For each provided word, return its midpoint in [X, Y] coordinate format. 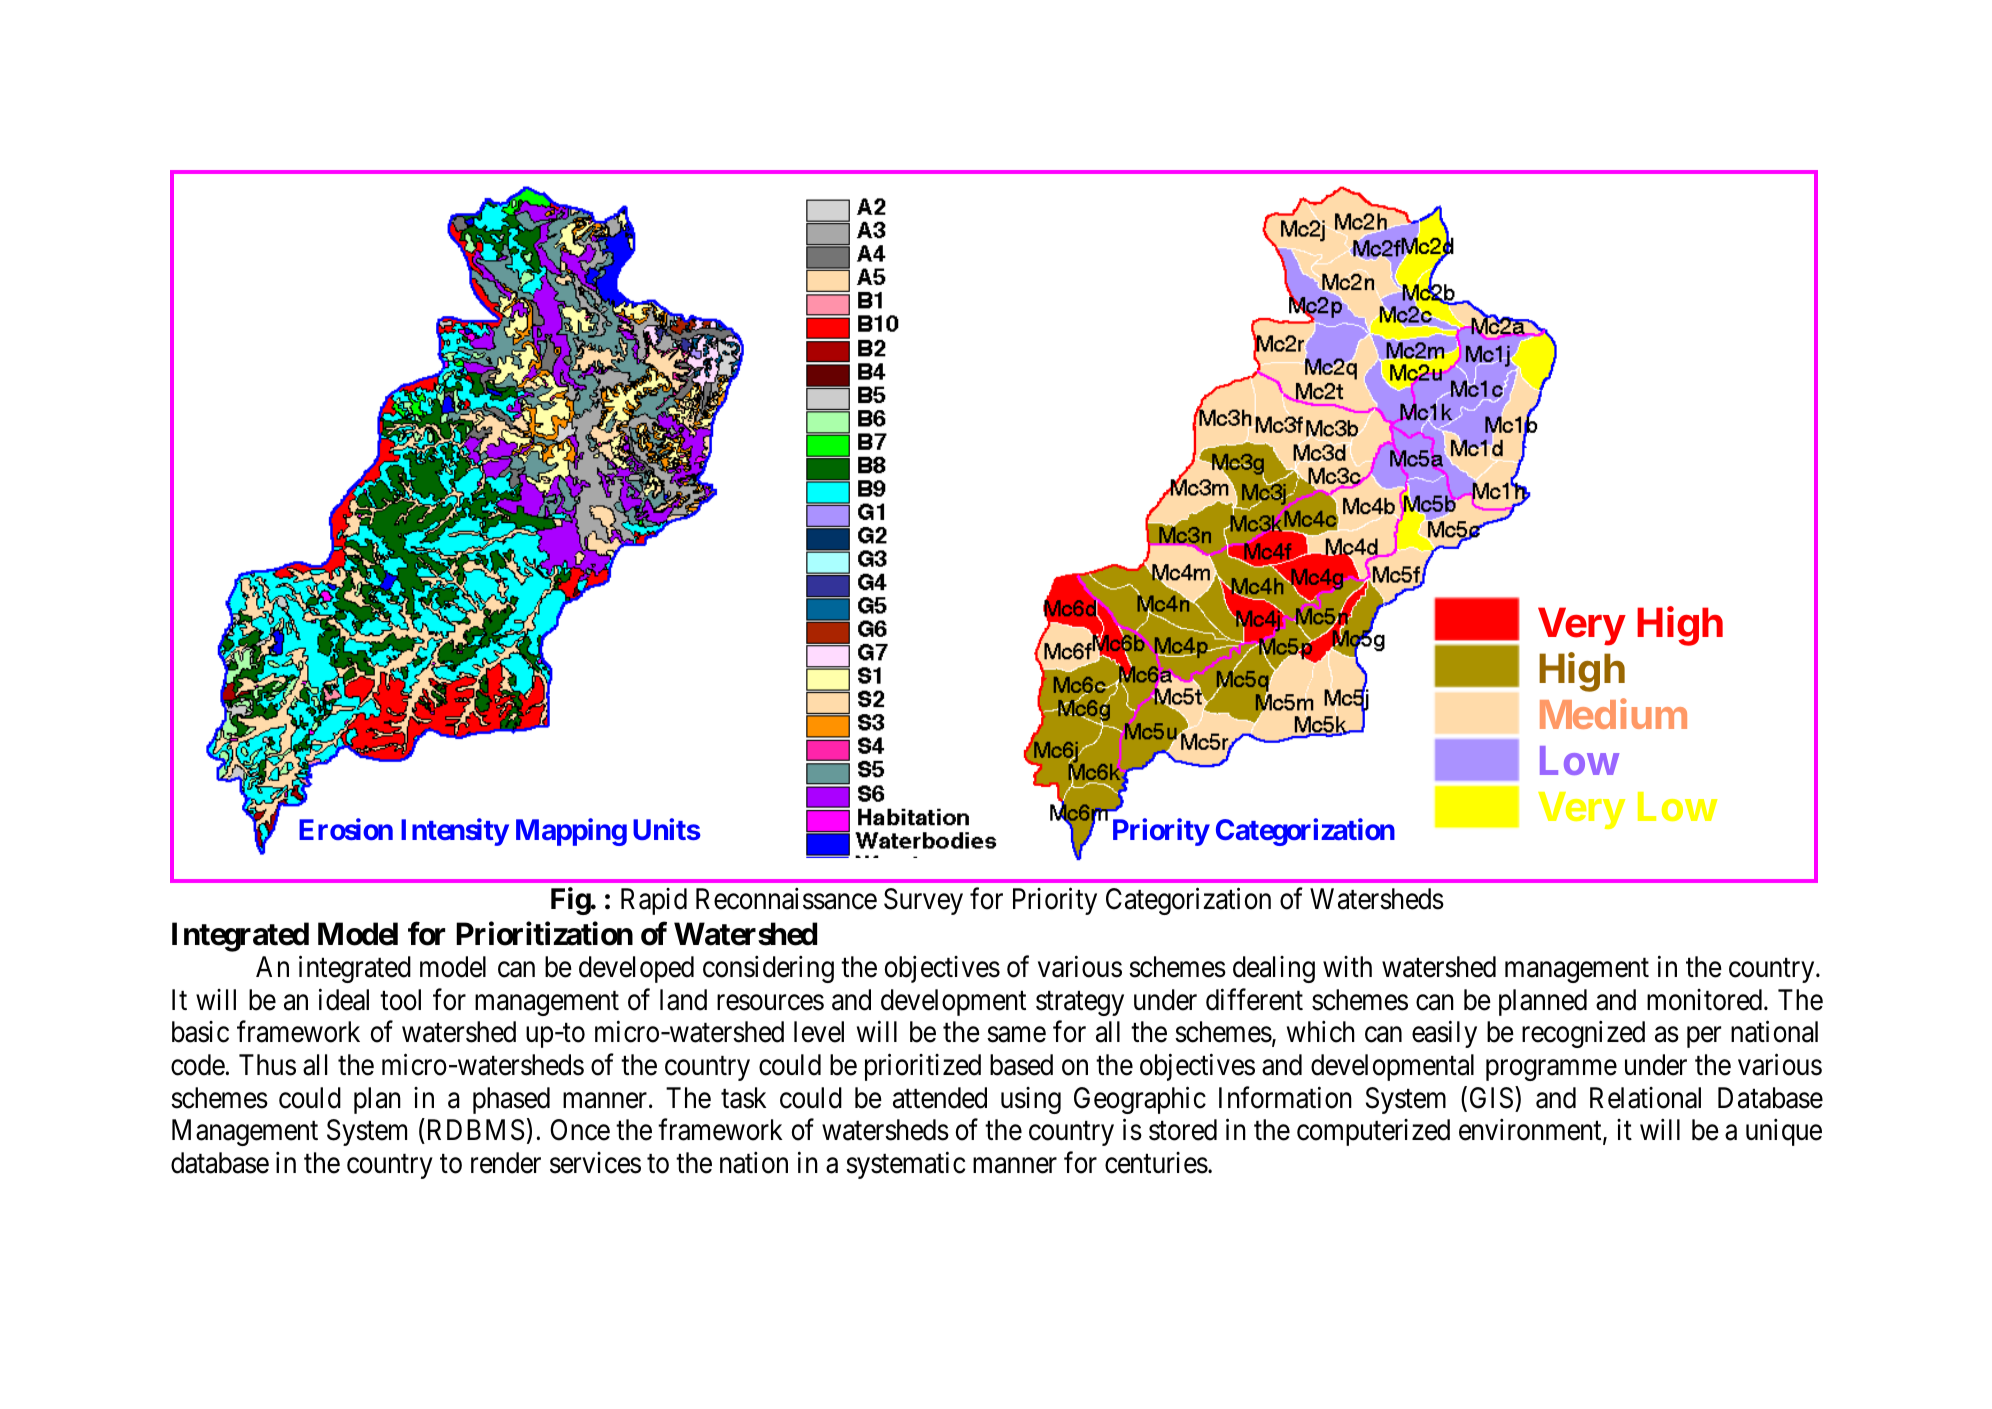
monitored [1706, 1000]
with [1347, 966]
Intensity [455, 832]
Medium [1613, 713]
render [506, 1163]
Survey [923, 901]
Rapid [654, 901]
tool [400, 1000]
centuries [1156, 1163]
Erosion [346, 829]
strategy [1080, 1003]
